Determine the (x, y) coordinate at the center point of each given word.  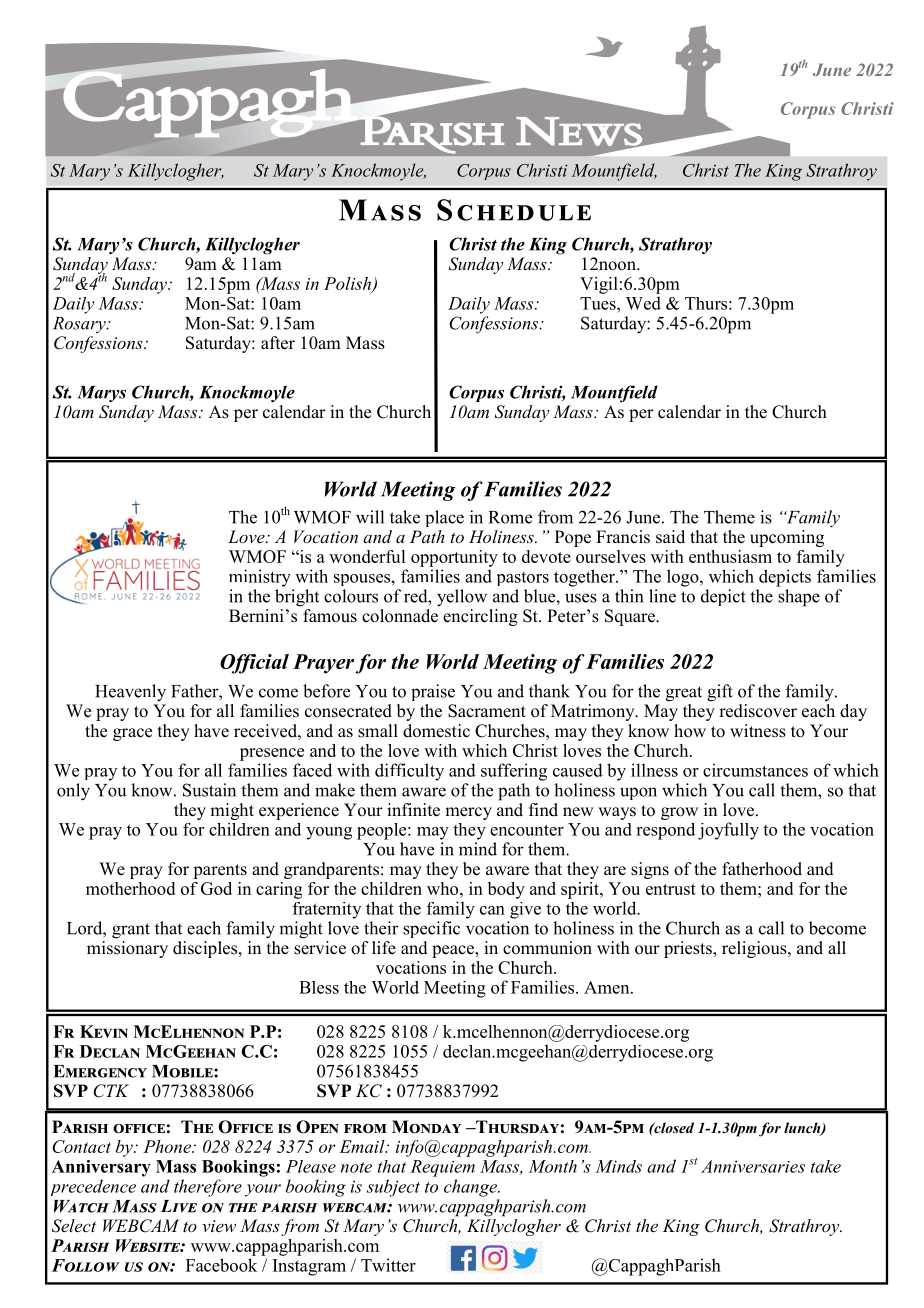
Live (179, 1206)
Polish (349, 284)
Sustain (209, 790)
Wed (643, 303)
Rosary (80, 325)
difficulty (409, 772)
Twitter (388, 1265)
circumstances (755, 770)
